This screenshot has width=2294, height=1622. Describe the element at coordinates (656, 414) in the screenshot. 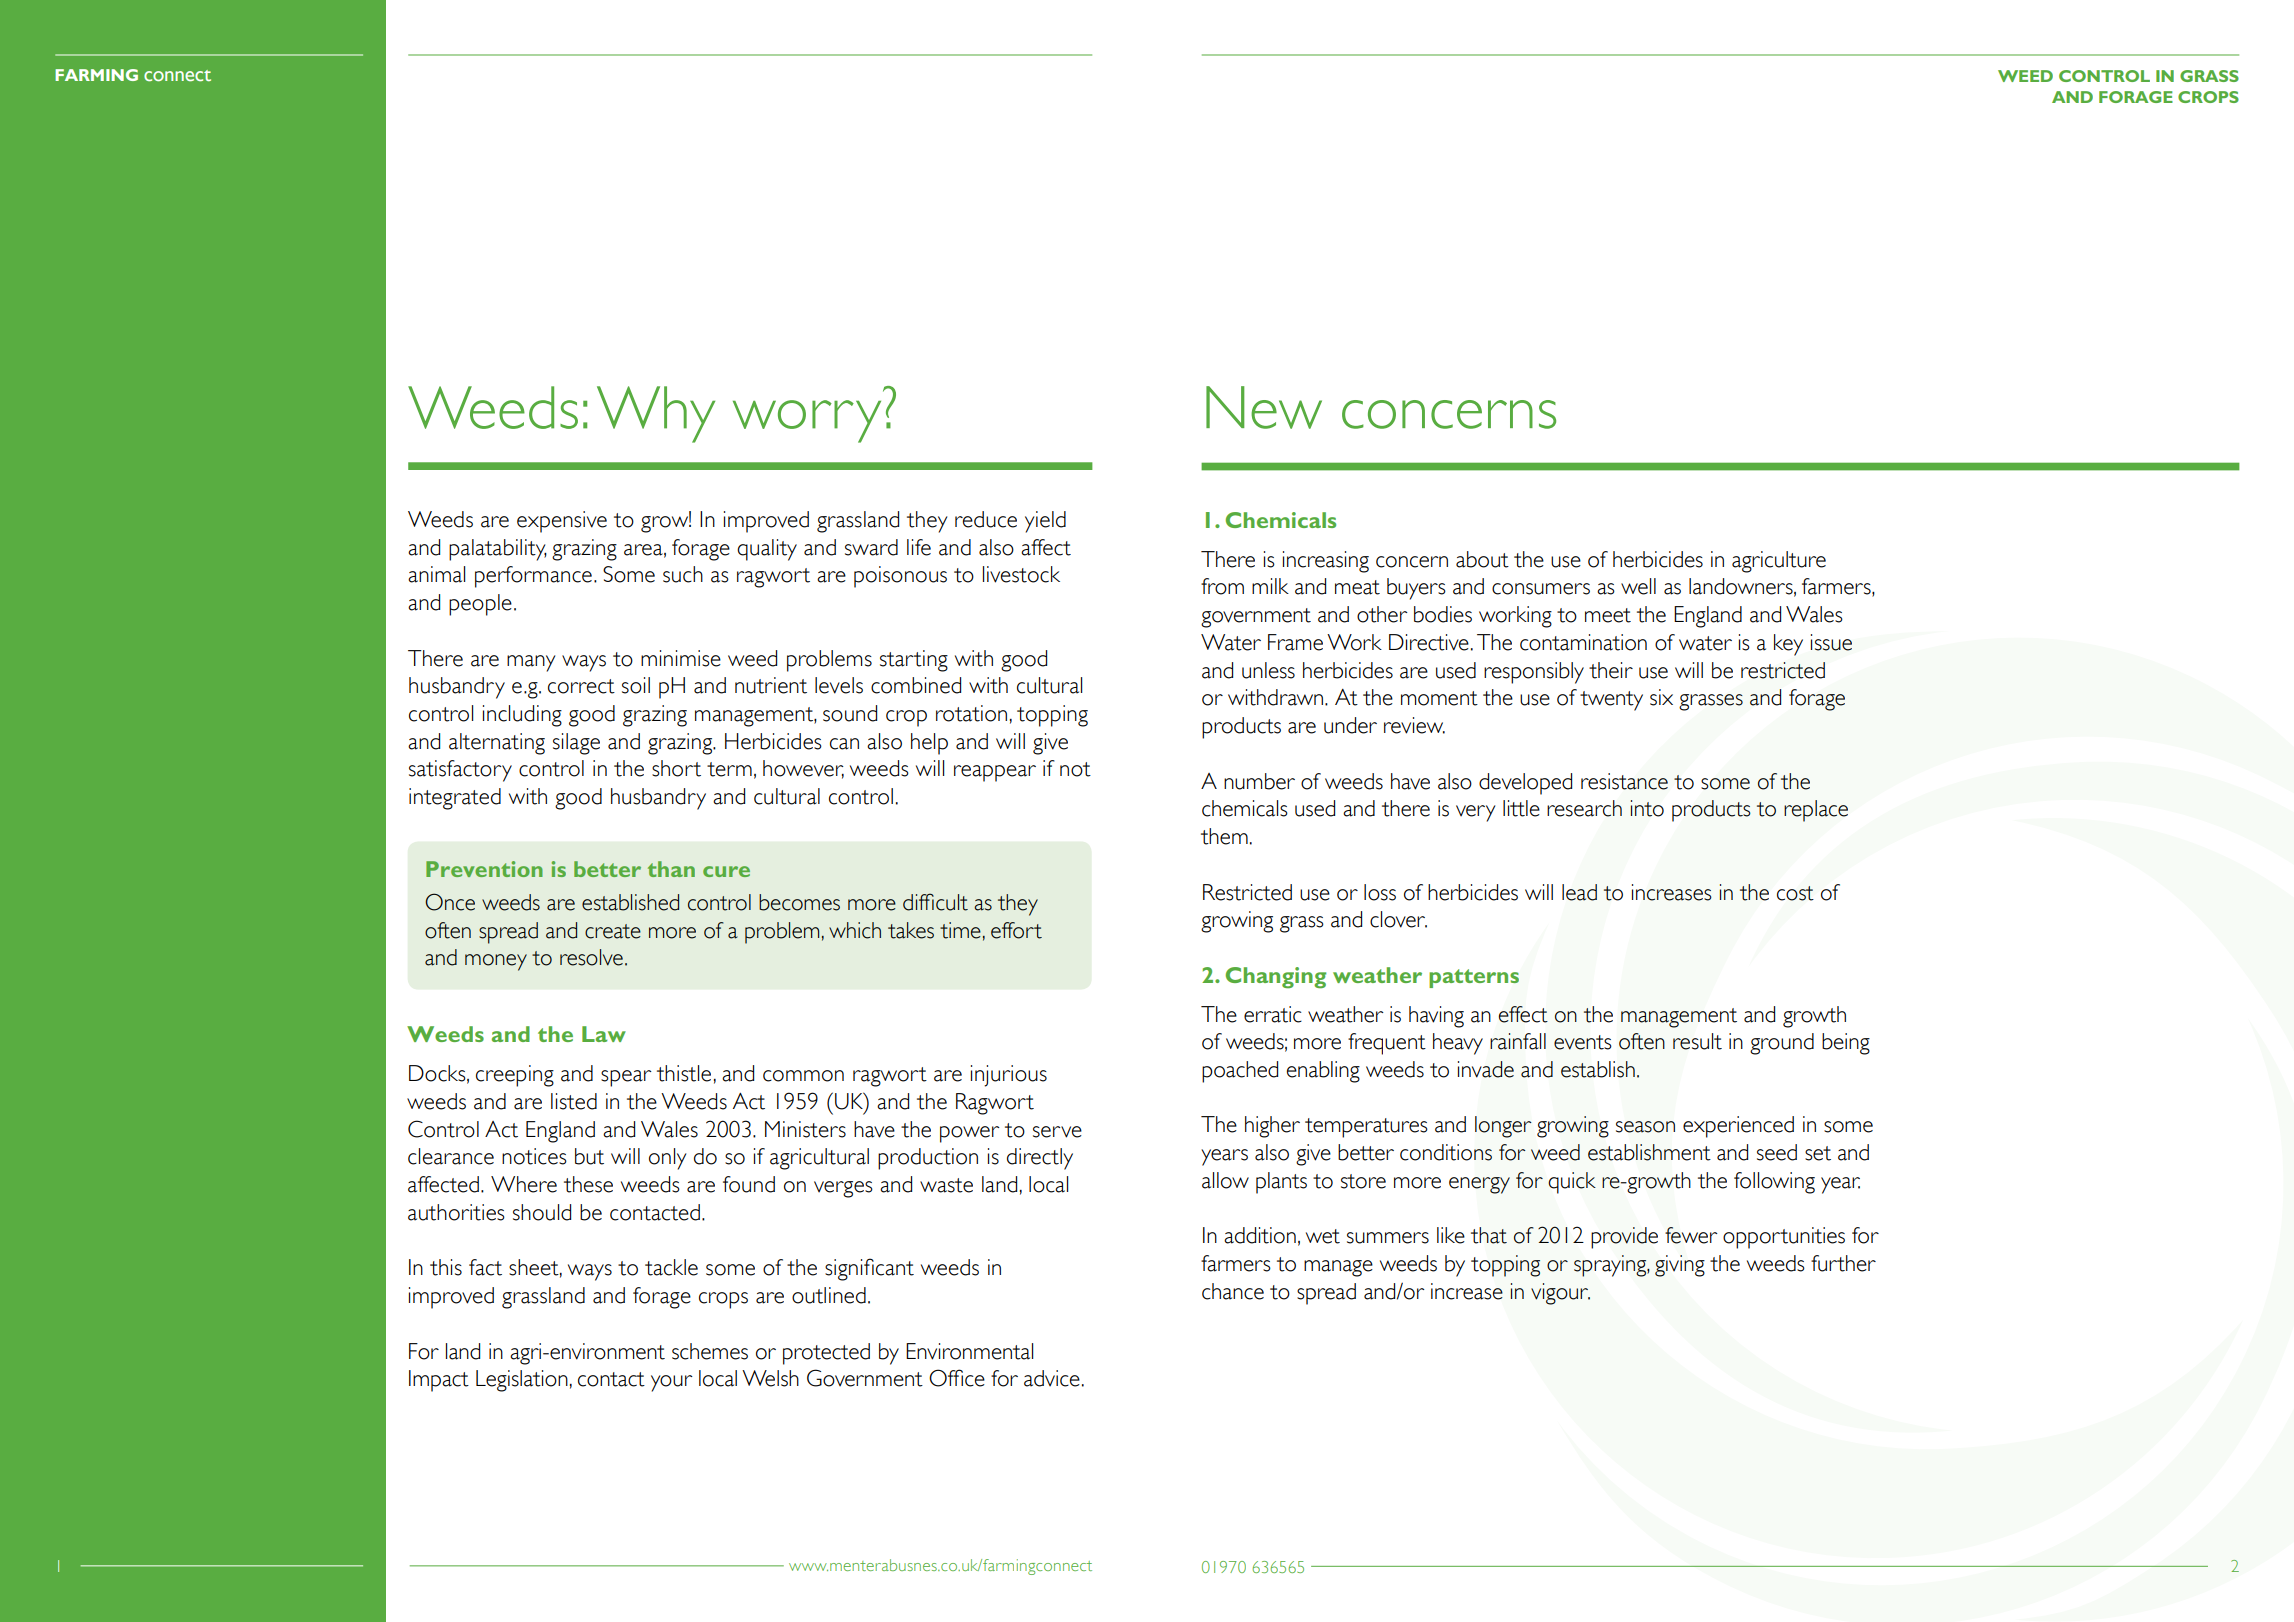

I see `Why` at that location.
